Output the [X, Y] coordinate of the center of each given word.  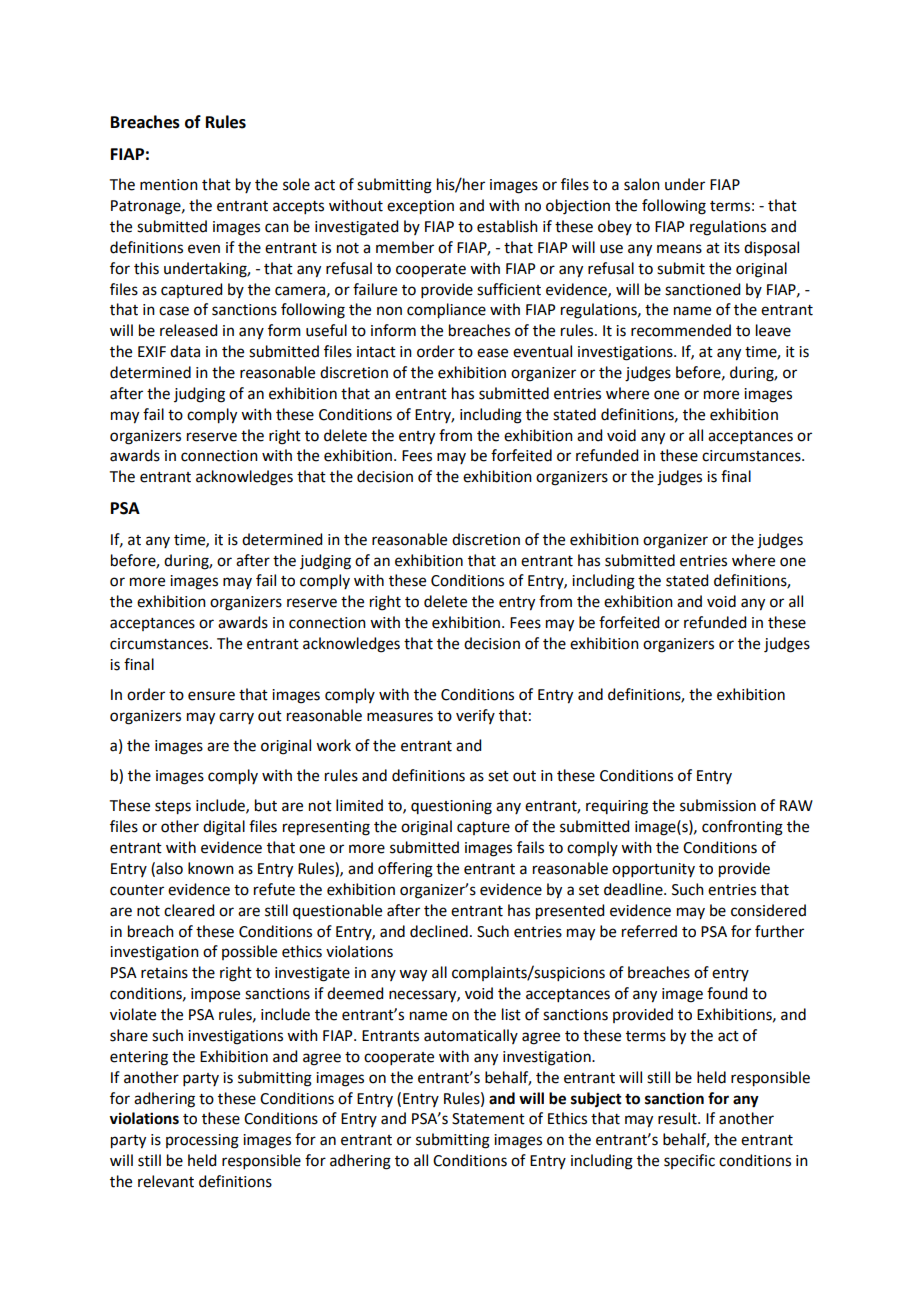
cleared [189, 910]
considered [768, 910]
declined [439, 931]
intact [376, 352]
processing [202, 1141]
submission [718, 805]
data [185, 351]
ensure [211, 696]
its [732, 248]
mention [169, 185]
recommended [681, 330]
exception [420, 207]
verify [475, 716]
